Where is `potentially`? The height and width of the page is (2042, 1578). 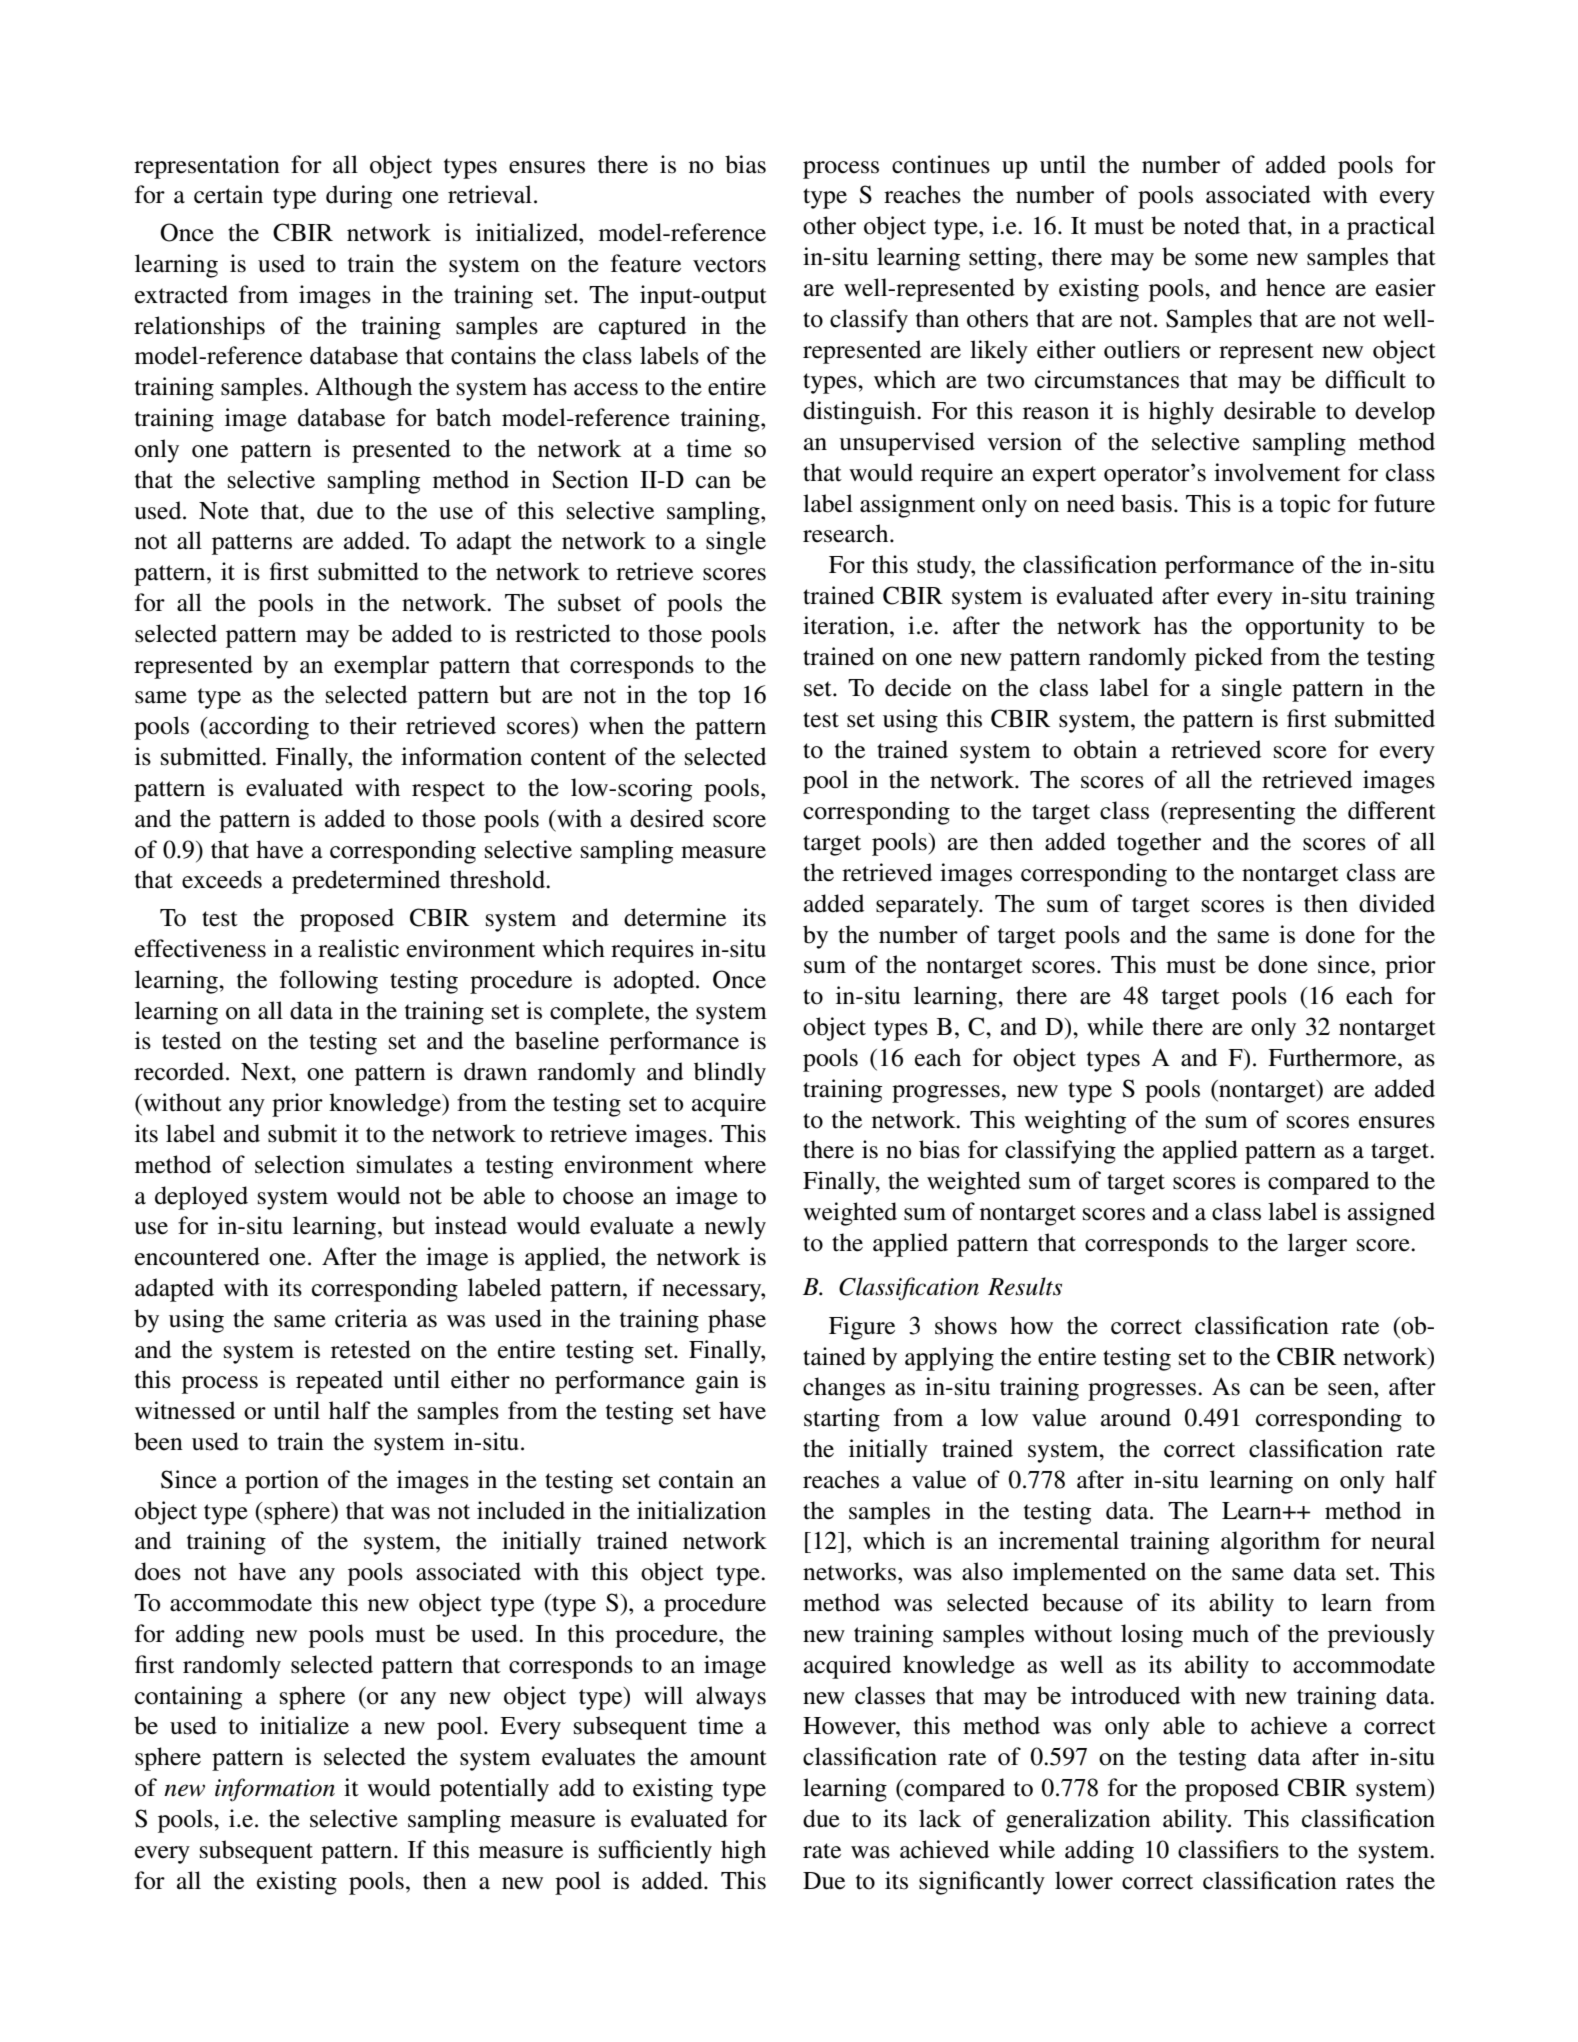 potentially is located at coordinates (494, 1790).
